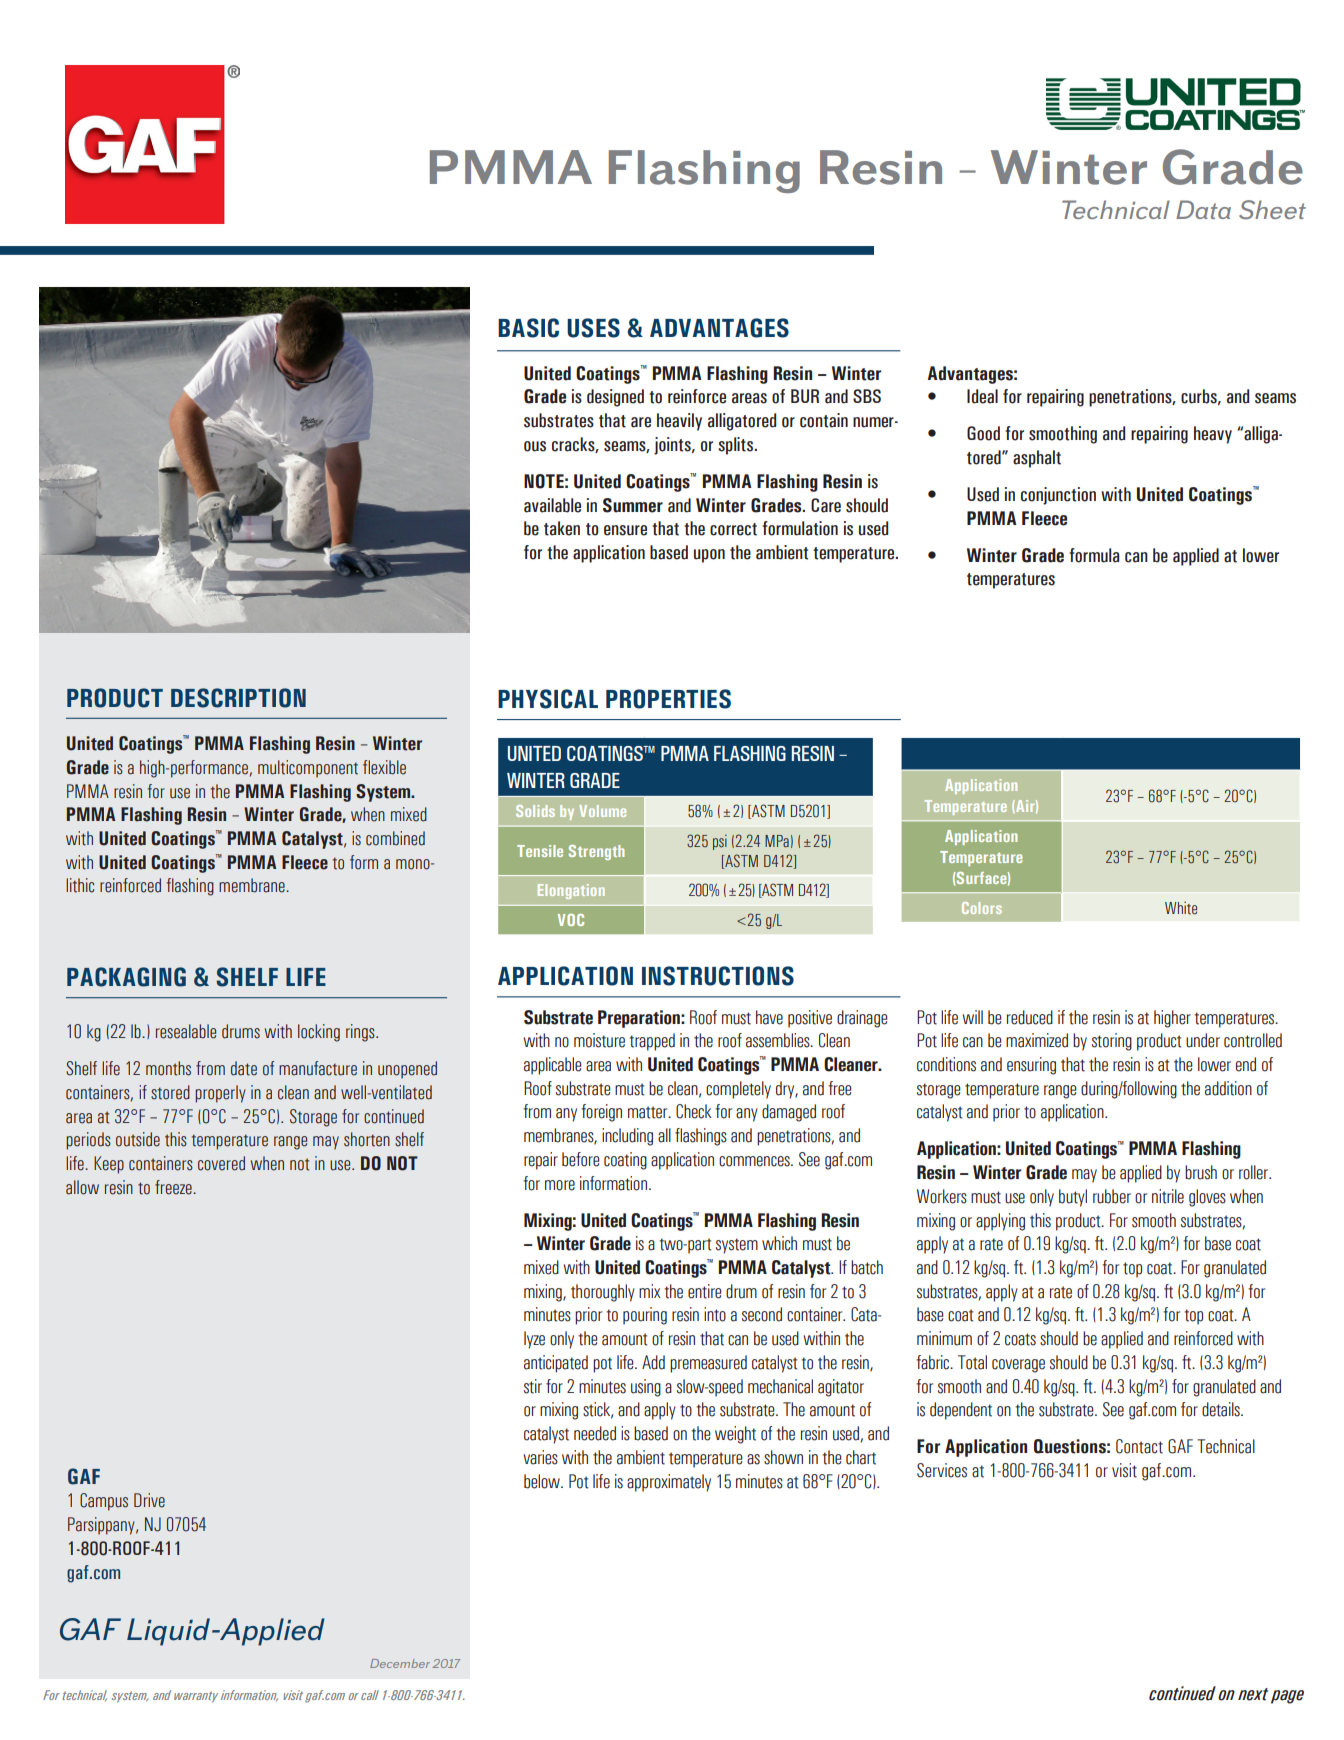  Describe the element at coordinates (1253, 1694) in the page. I see `next` at that location.
